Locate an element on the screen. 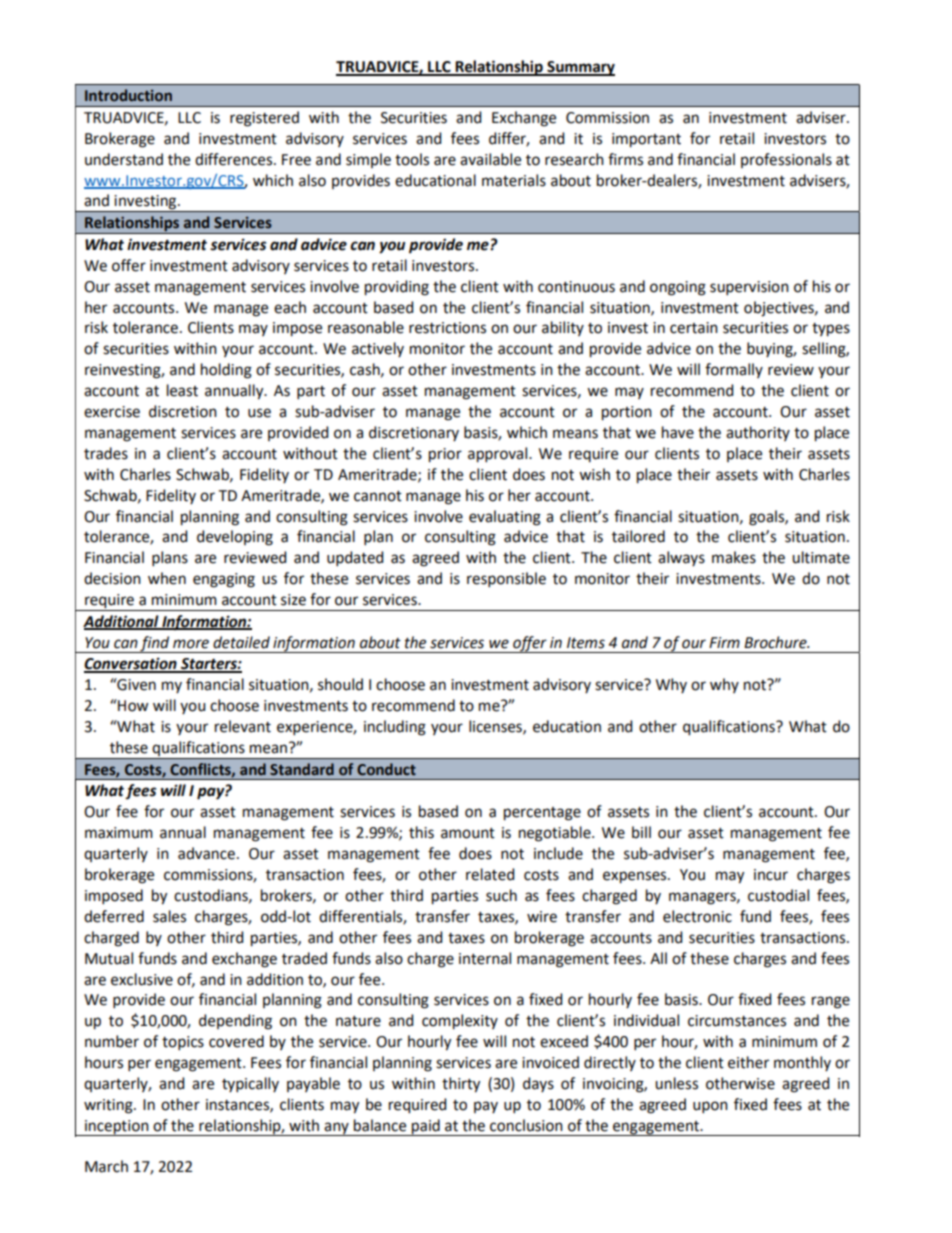  incur is located at coordinates (771, 875).
